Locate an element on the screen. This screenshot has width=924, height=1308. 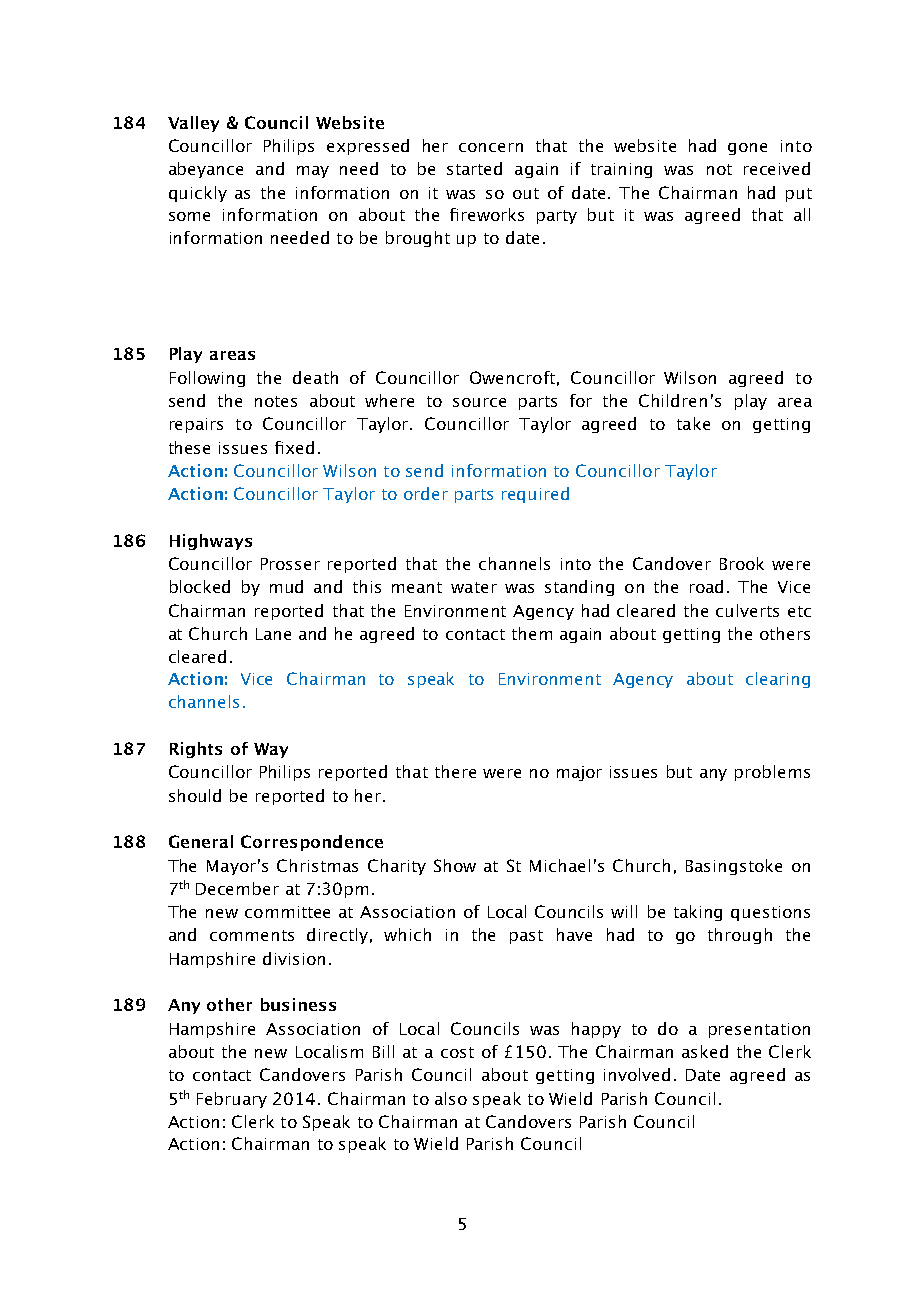
abeyance is located at coordinates (206, 170).
